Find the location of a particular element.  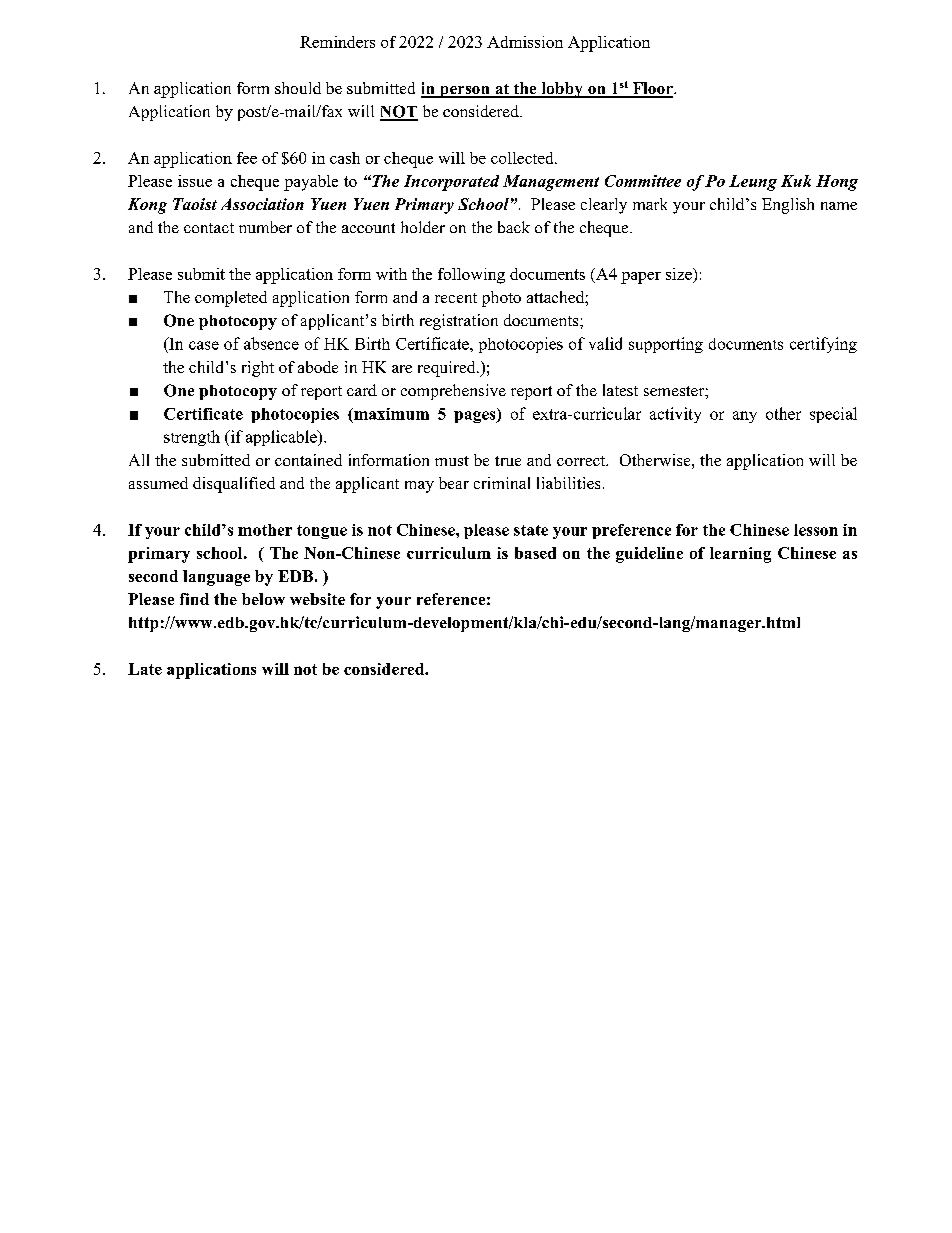

back is located at coordinates (514, 227).
